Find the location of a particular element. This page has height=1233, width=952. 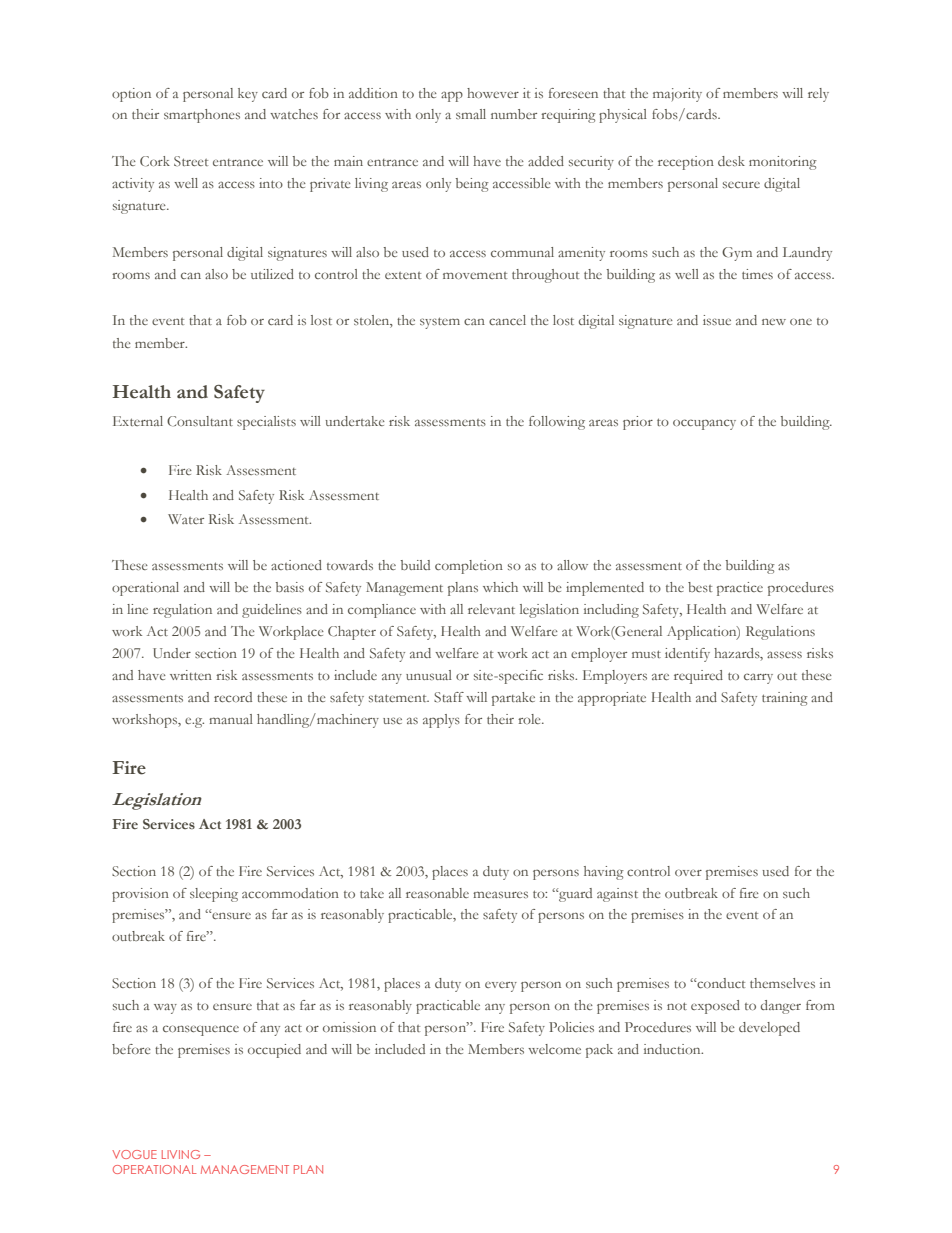

welcome is located at coordinates (554, 1049).
